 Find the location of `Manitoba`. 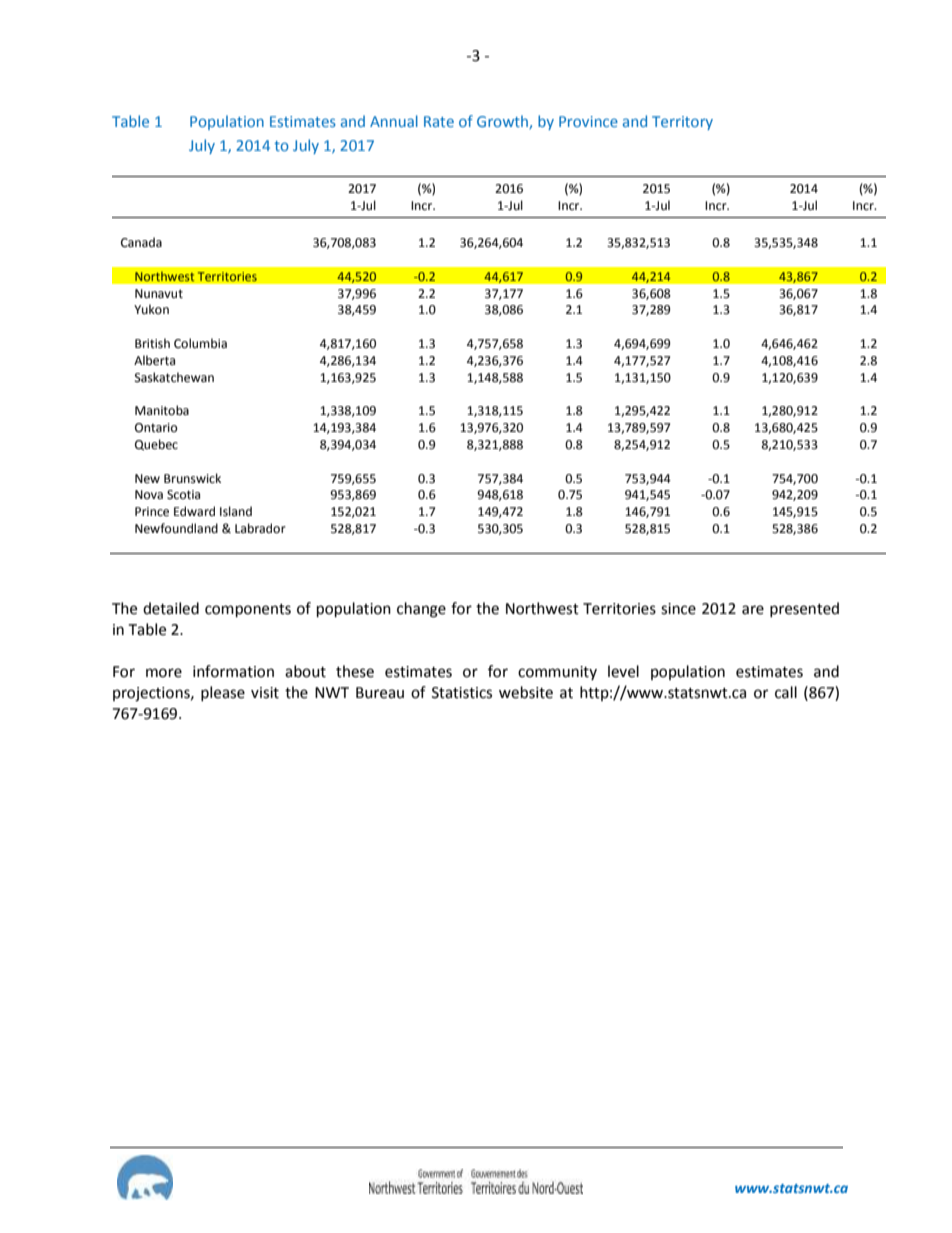

Manitoba is located at coordinates (162, 410).
